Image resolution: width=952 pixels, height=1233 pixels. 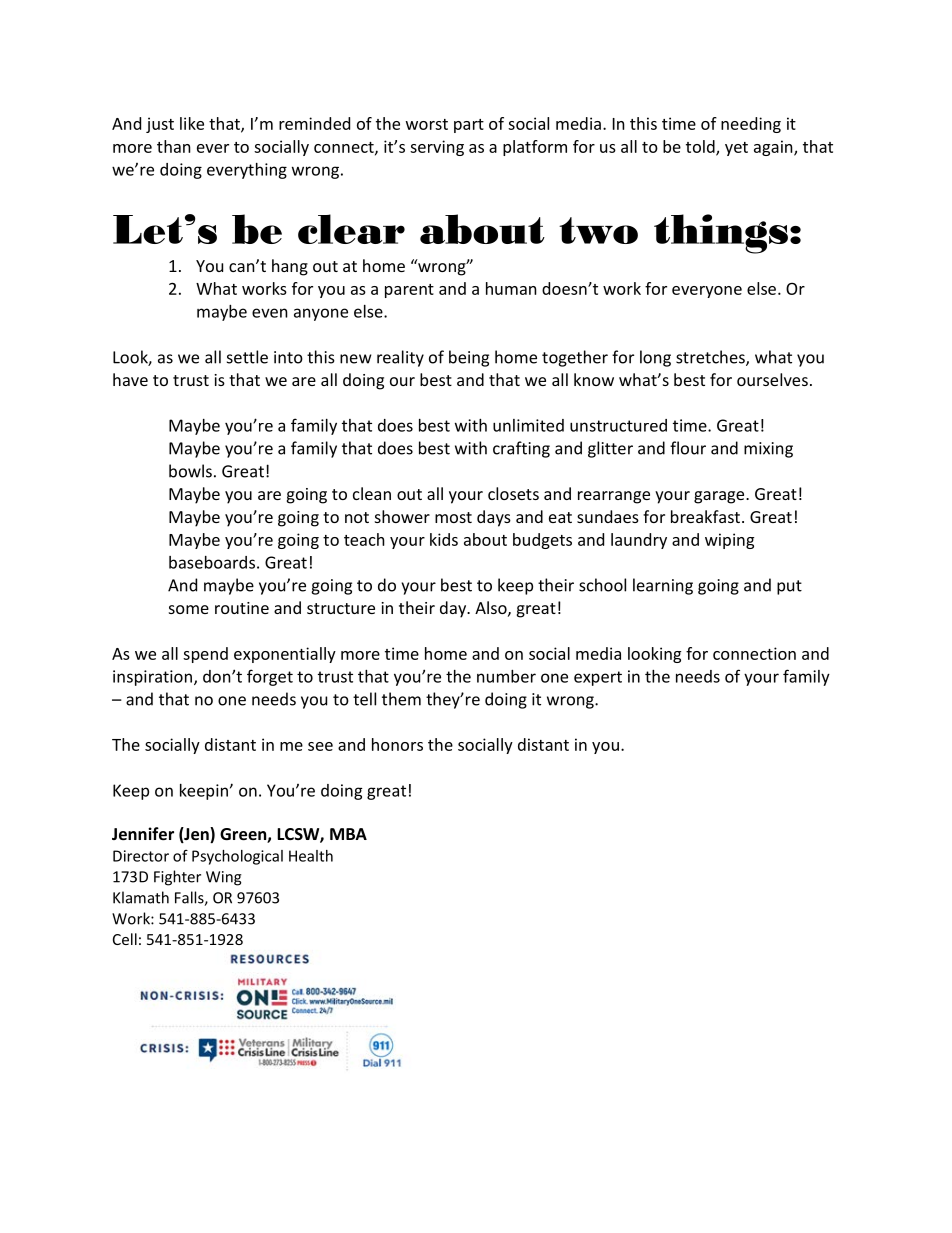 I want to click on them, so click(x=401, y=699).
